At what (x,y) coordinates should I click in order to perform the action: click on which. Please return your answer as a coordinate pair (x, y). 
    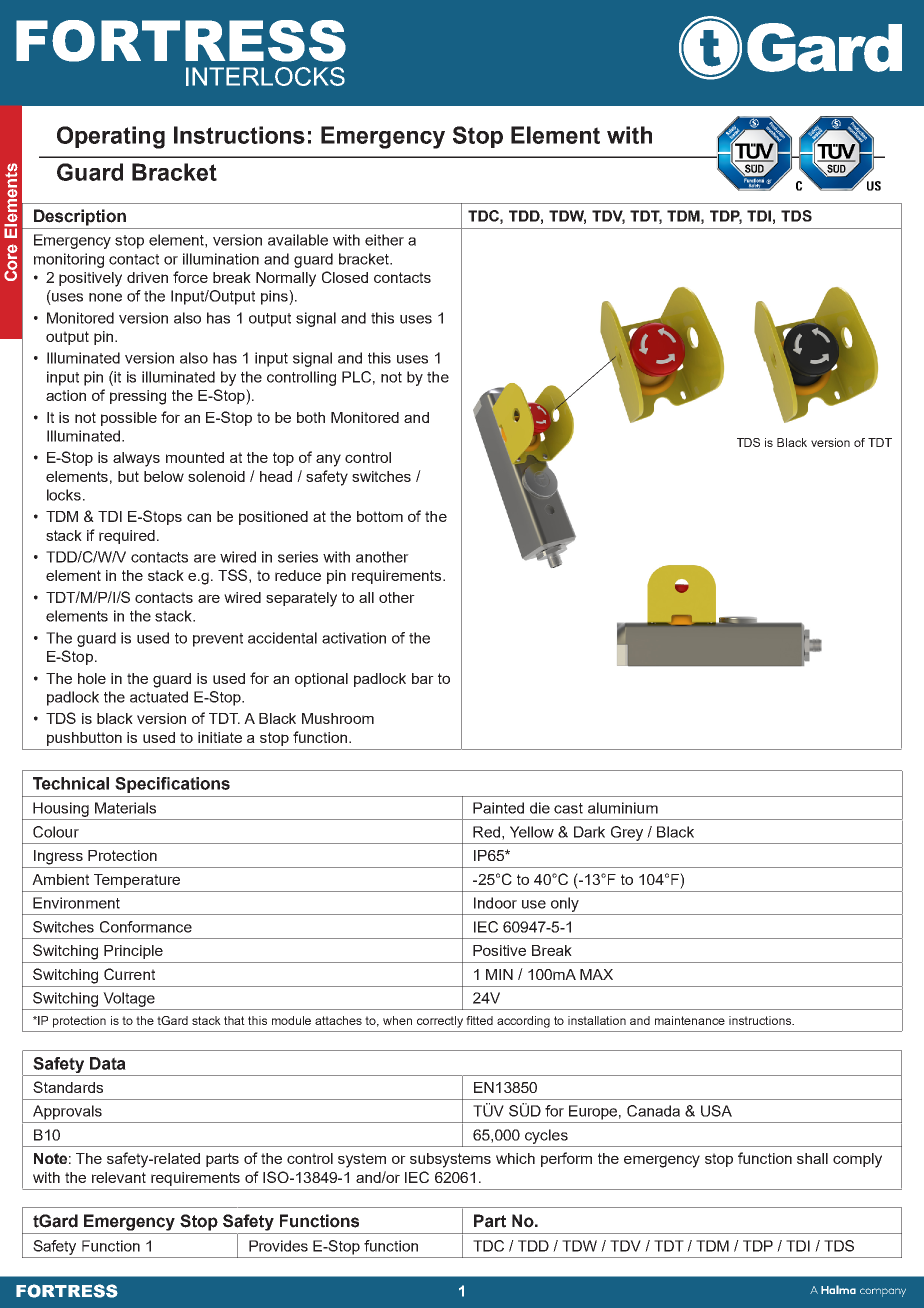
    Looking at the image, I should click on (515, 1158).
